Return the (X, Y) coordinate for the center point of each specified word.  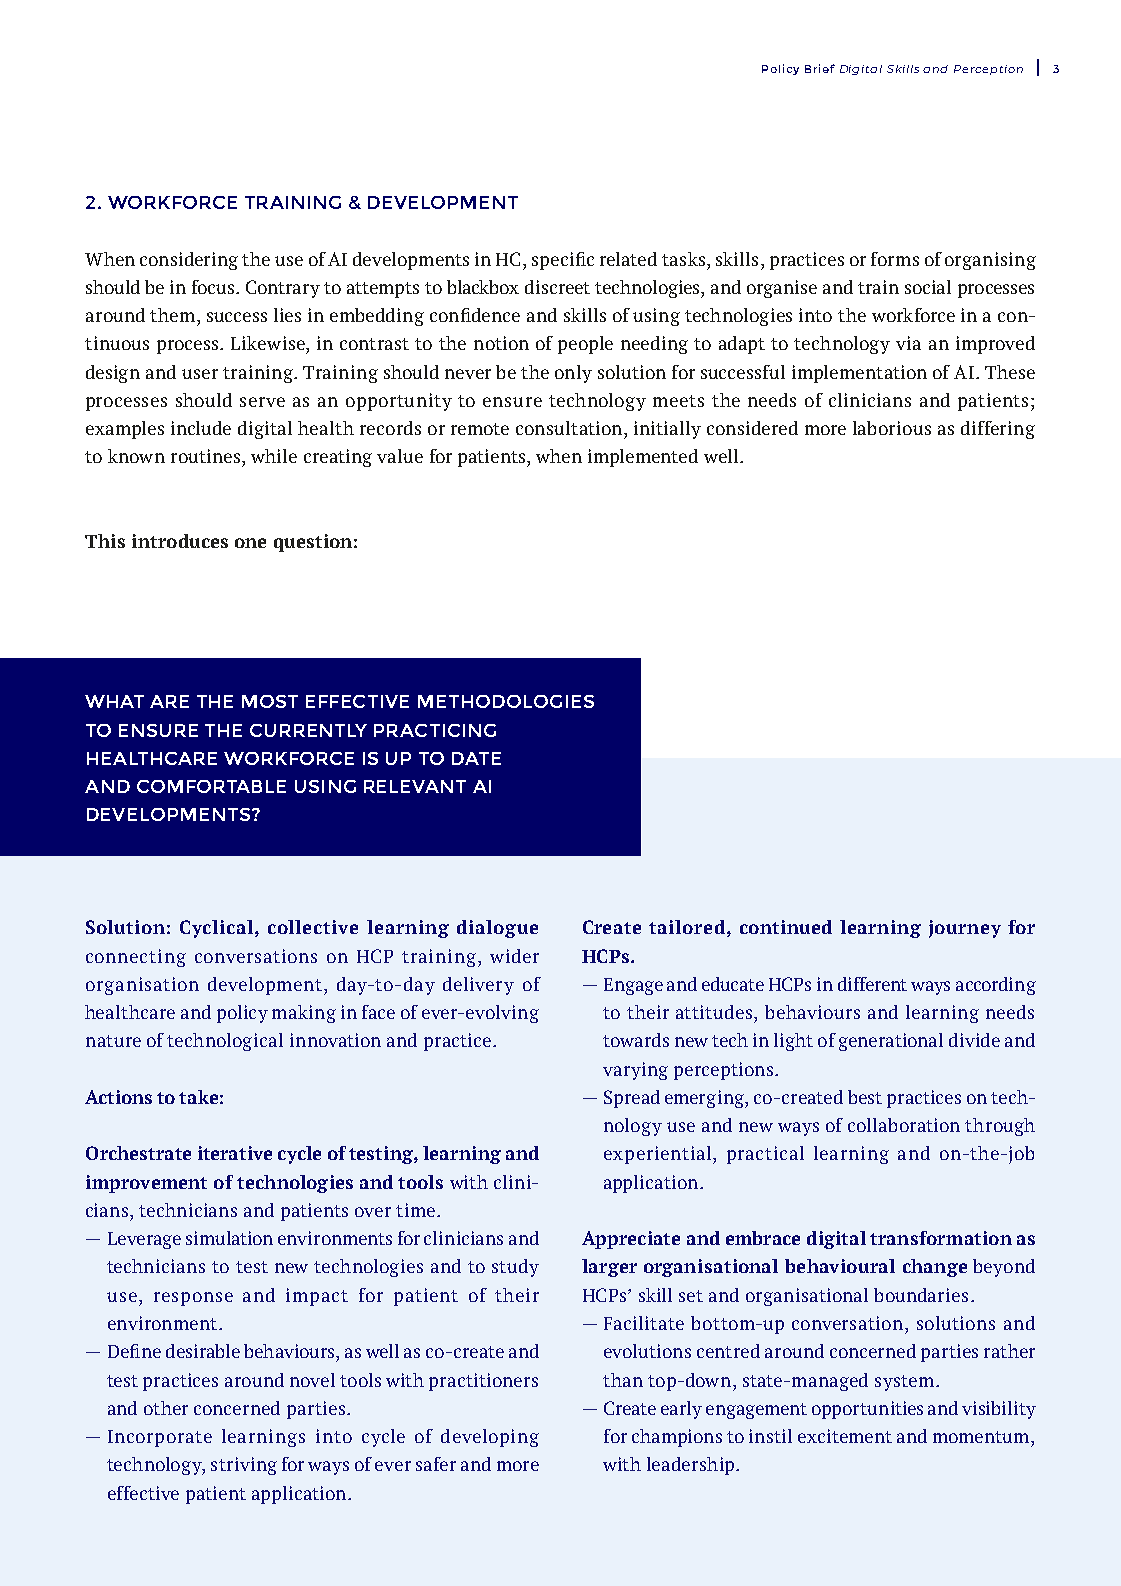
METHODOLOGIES (506, 701)
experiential (659, 1155)
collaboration (904, 1125)
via (908, 343)
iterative (235, 1153)
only (573, 374)
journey (965, 929)
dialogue (497, 929)
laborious (892, 428)
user (200, 374)
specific (563, 261)
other (166, 1408)
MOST (270, 701)
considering (189, 261)
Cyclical (218, 929)
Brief (820, 68)
